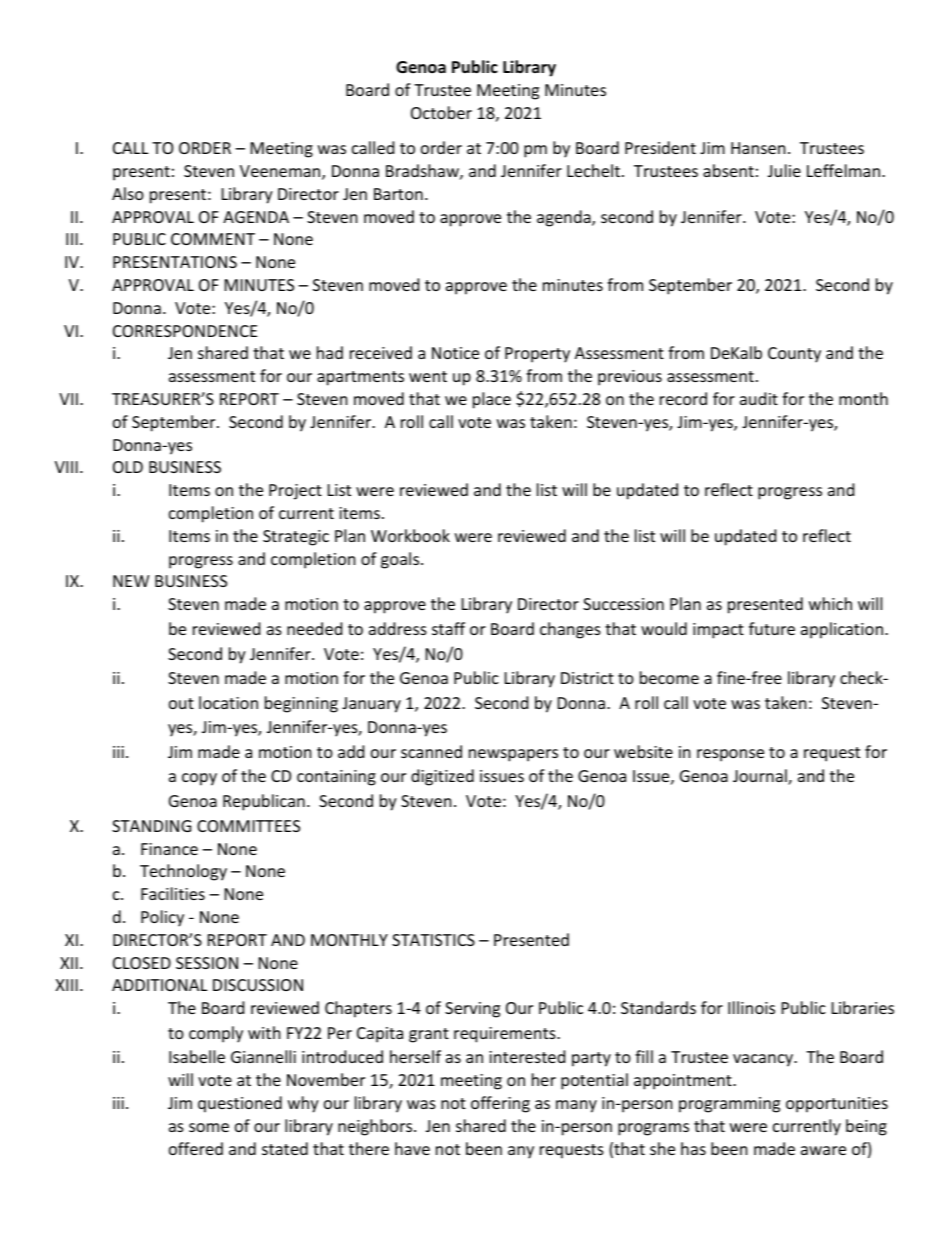  What do you see at coordinates (128, 193) in the page?
I see `Also` at bounding box center [128, 193].
